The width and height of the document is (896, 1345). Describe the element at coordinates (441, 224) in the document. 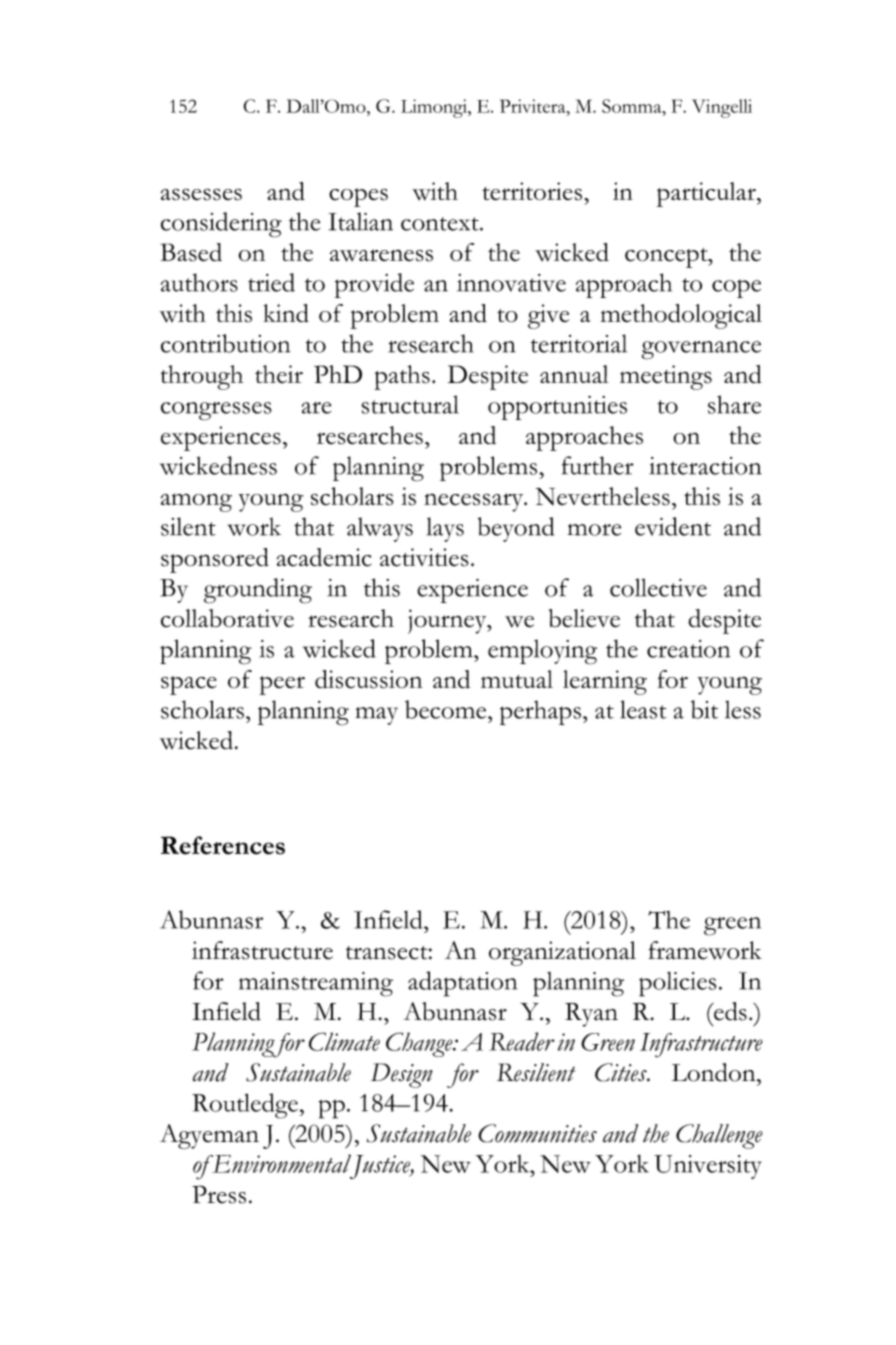

I see `context` at that location.
